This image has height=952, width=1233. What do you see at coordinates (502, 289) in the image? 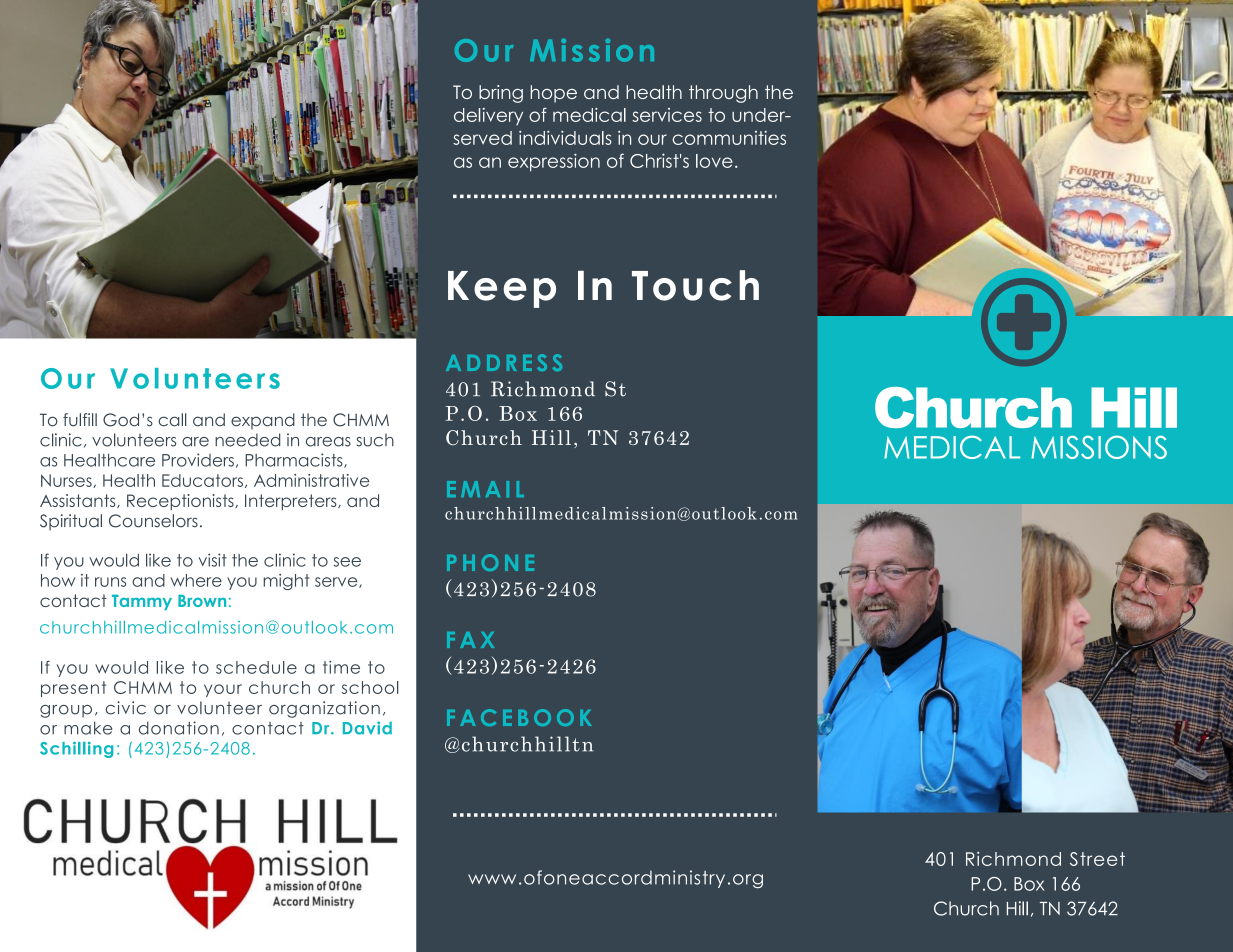
I see `Keep` at bounding box center [502, 289].
